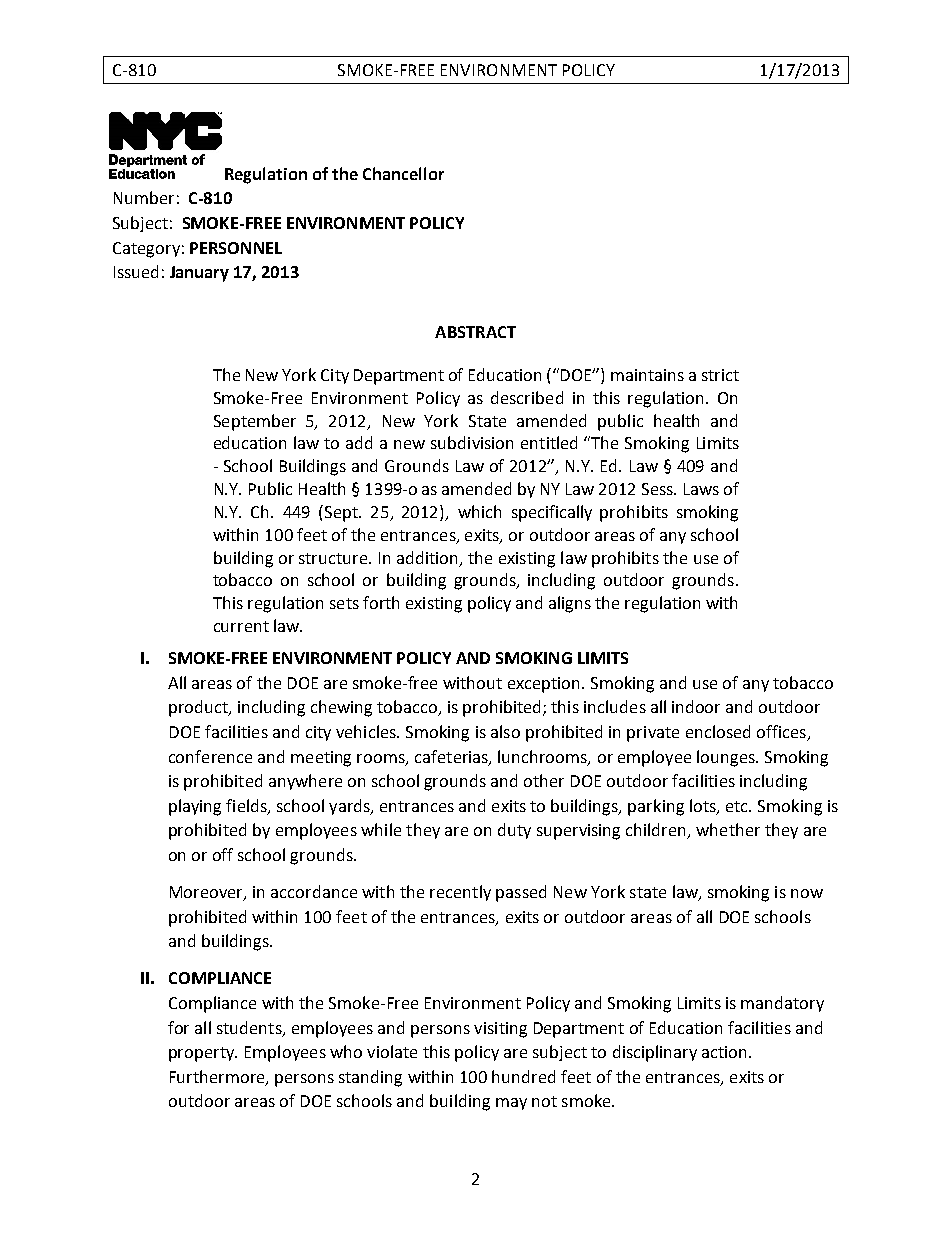 The height and width of the image is (1233, 952). I want to click on subdivision, so click(472, 442).
